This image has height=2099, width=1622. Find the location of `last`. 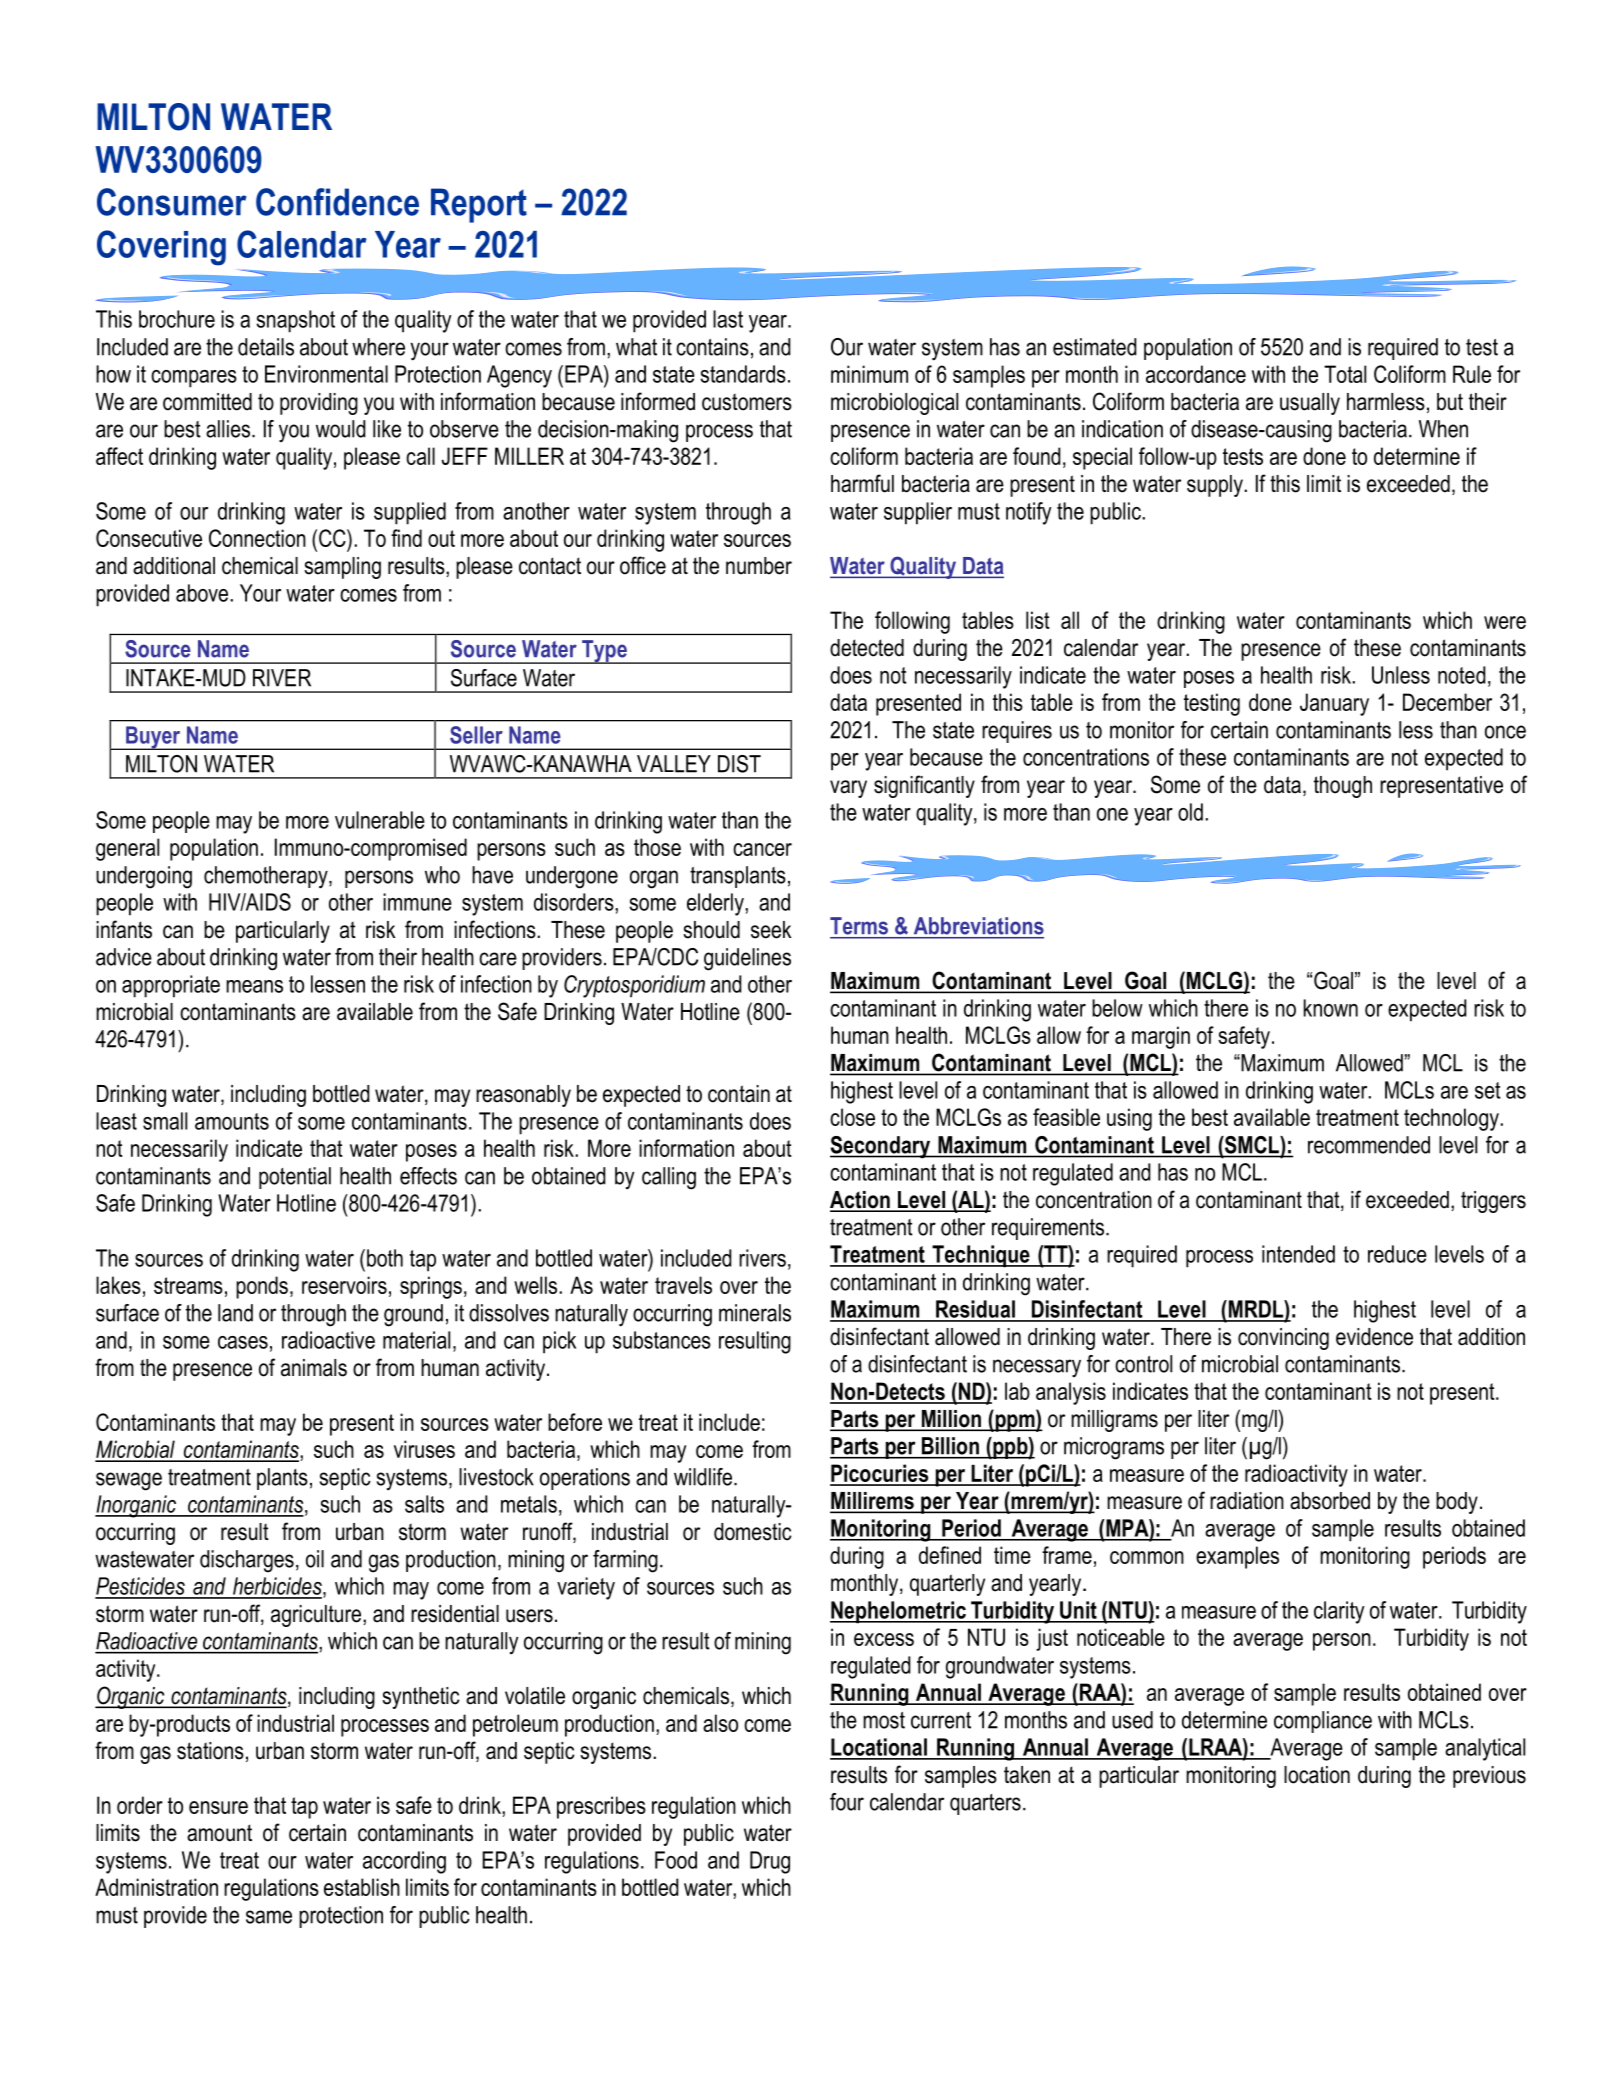

last is located at coordinates (728, 319).
